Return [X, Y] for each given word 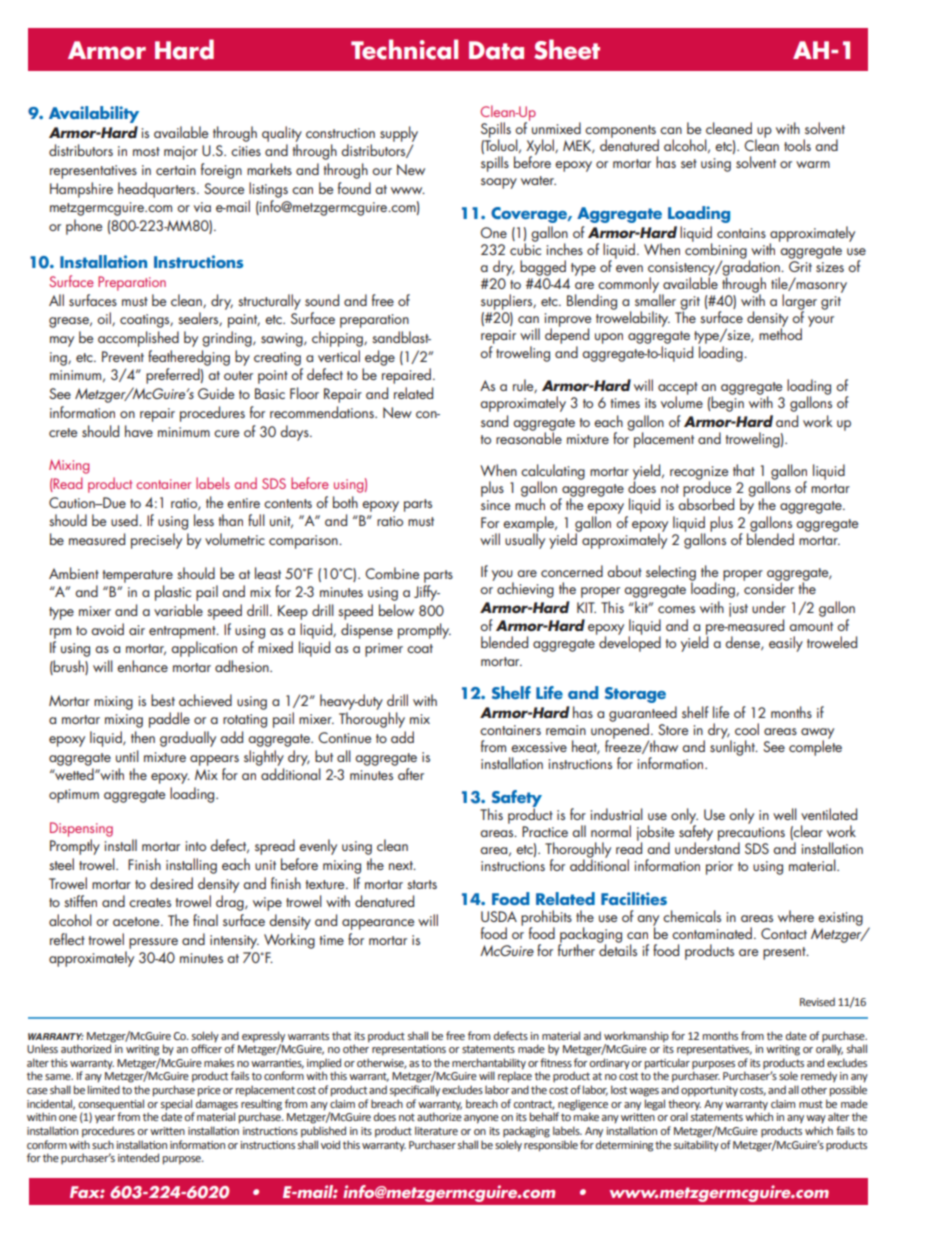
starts [422, 884]
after [411, 774]
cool [747, 729]
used [125, 520]
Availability [94, 114]
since [495, 505]
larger [799, 303]
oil [105, 319]
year [105, 1119]
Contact [784, 933]
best [163, 700]
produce [708, 489]
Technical [404, 49]
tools [797, 145]
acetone [137, 921]
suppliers [508, 302]
